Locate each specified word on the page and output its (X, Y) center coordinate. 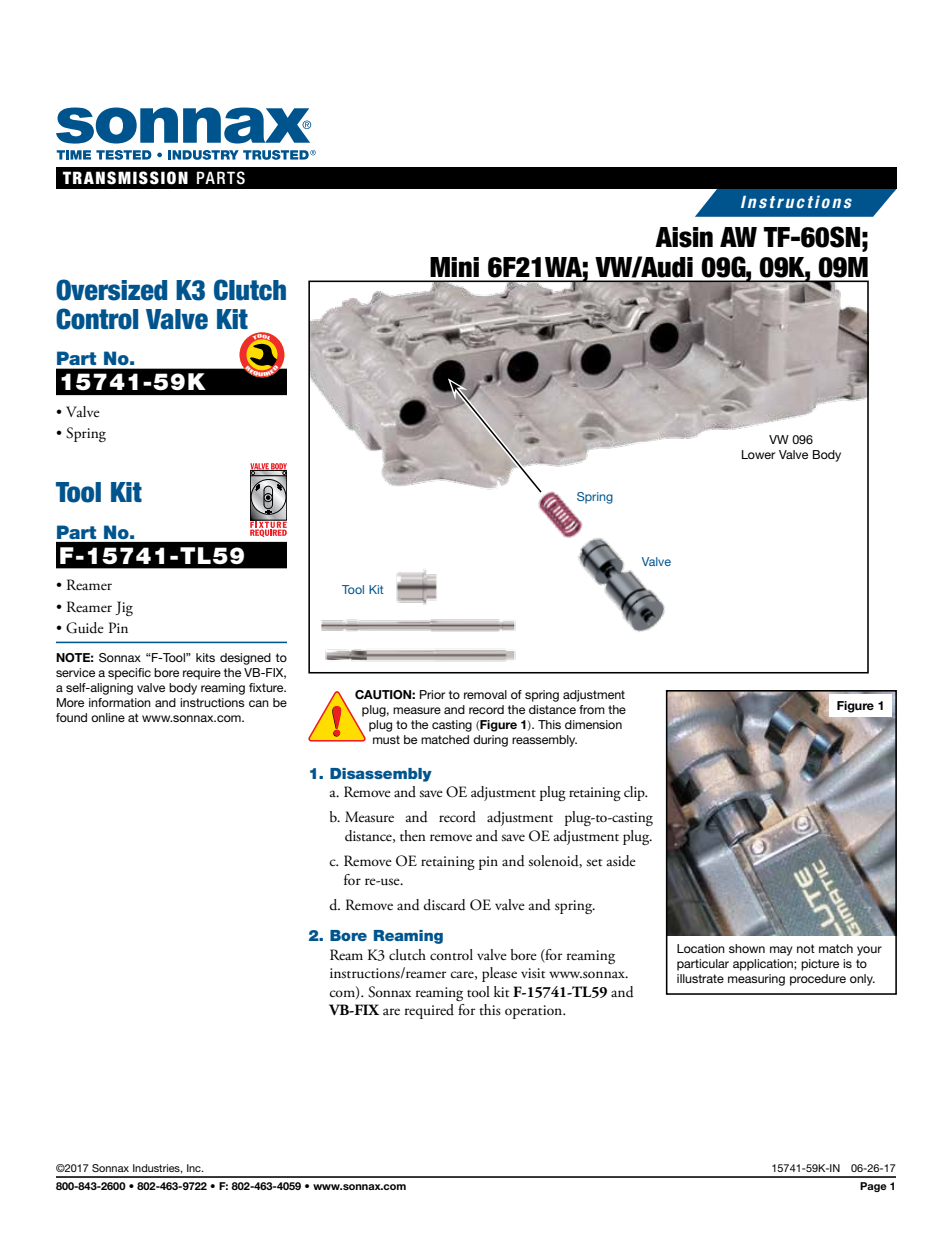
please (499, 974)
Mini (454, 267)
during (490, 741)
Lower (758, 454)
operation (535, 1012)
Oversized (111, 290)
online (108, 717)
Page (873, 1187)
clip (635, 793)
